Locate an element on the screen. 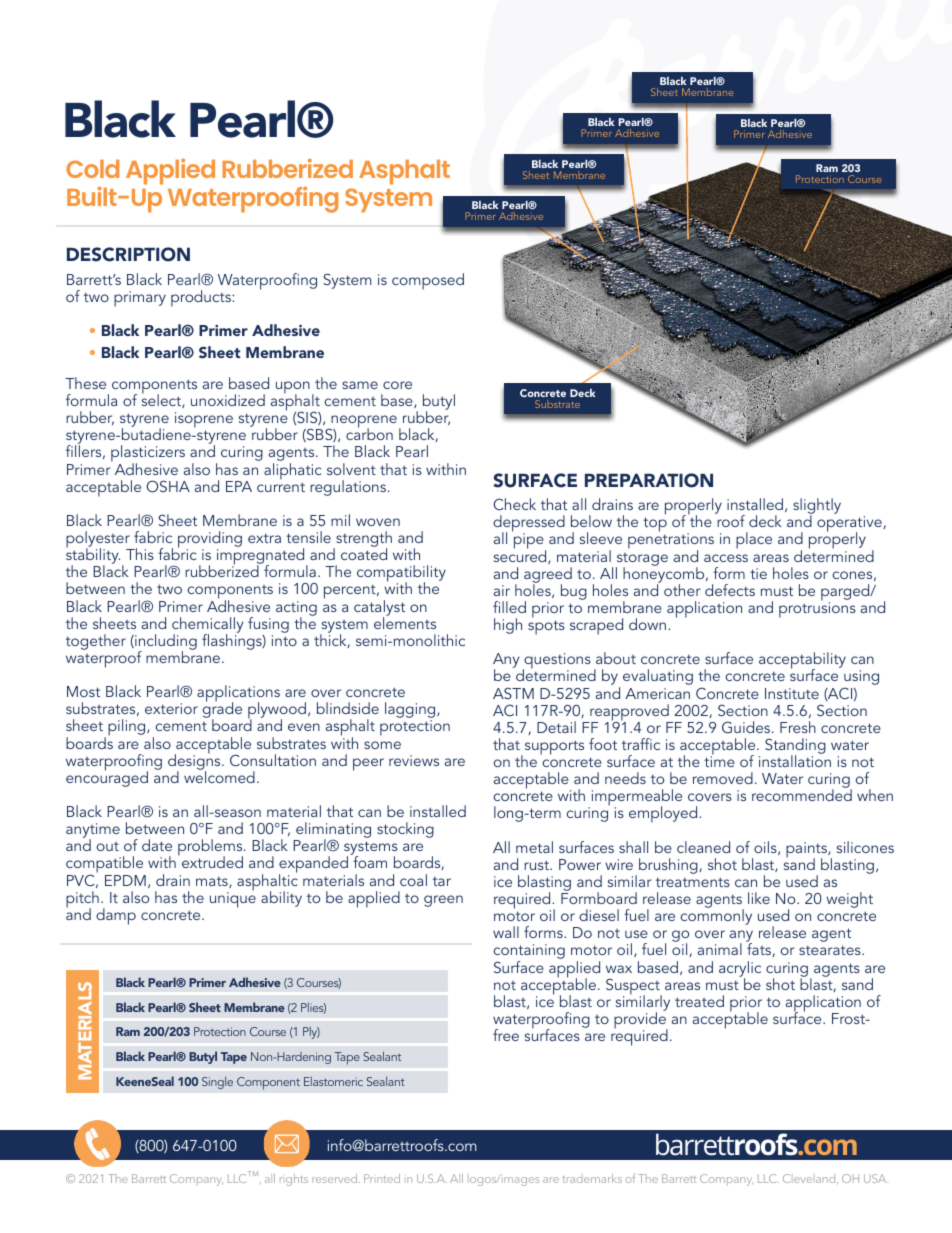 Image resolution: width=952 pixels, height=1233 pixels. ASTM is located at coordinates (513, 693).
